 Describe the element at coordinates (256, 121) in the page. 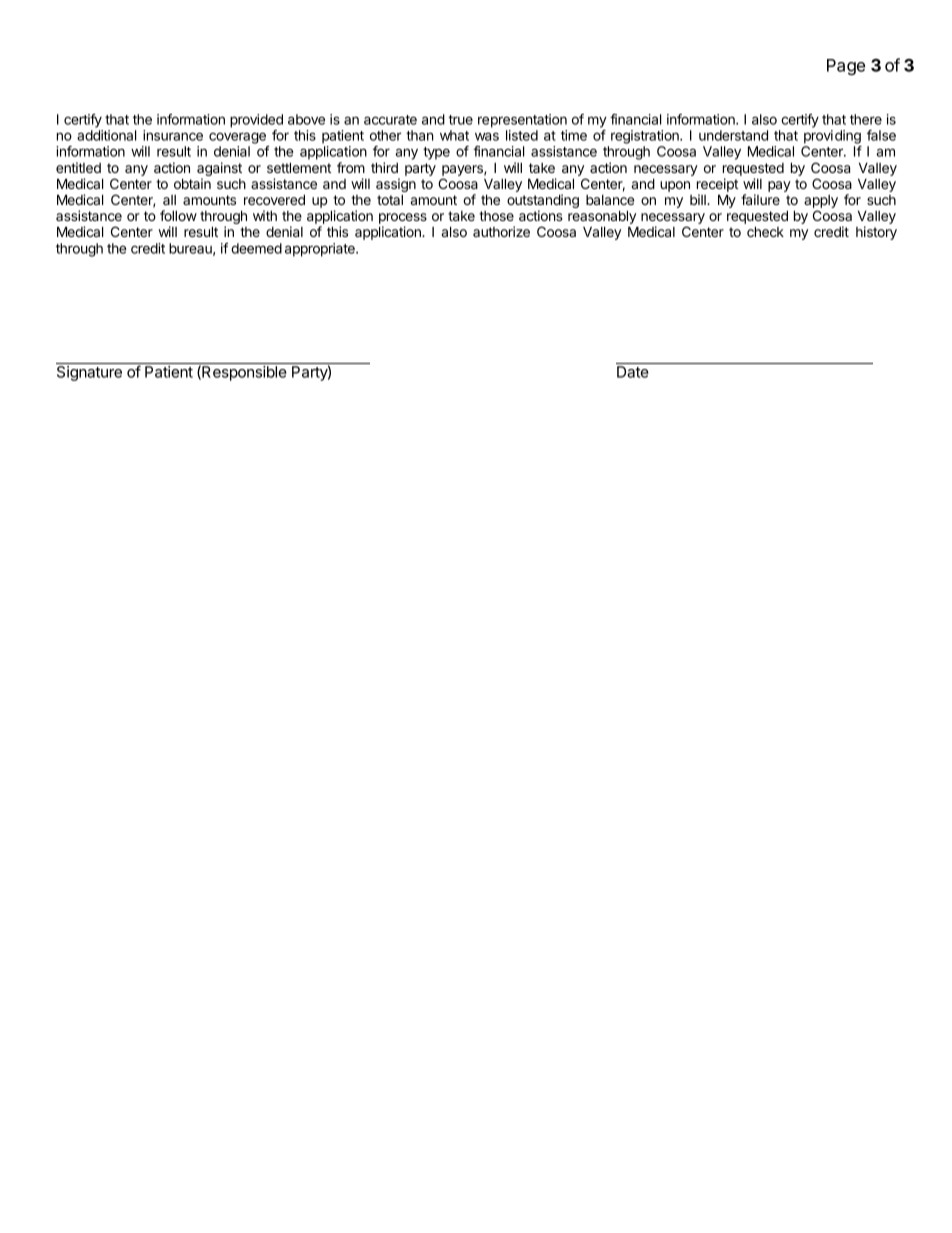

I see `provided` at that location.
